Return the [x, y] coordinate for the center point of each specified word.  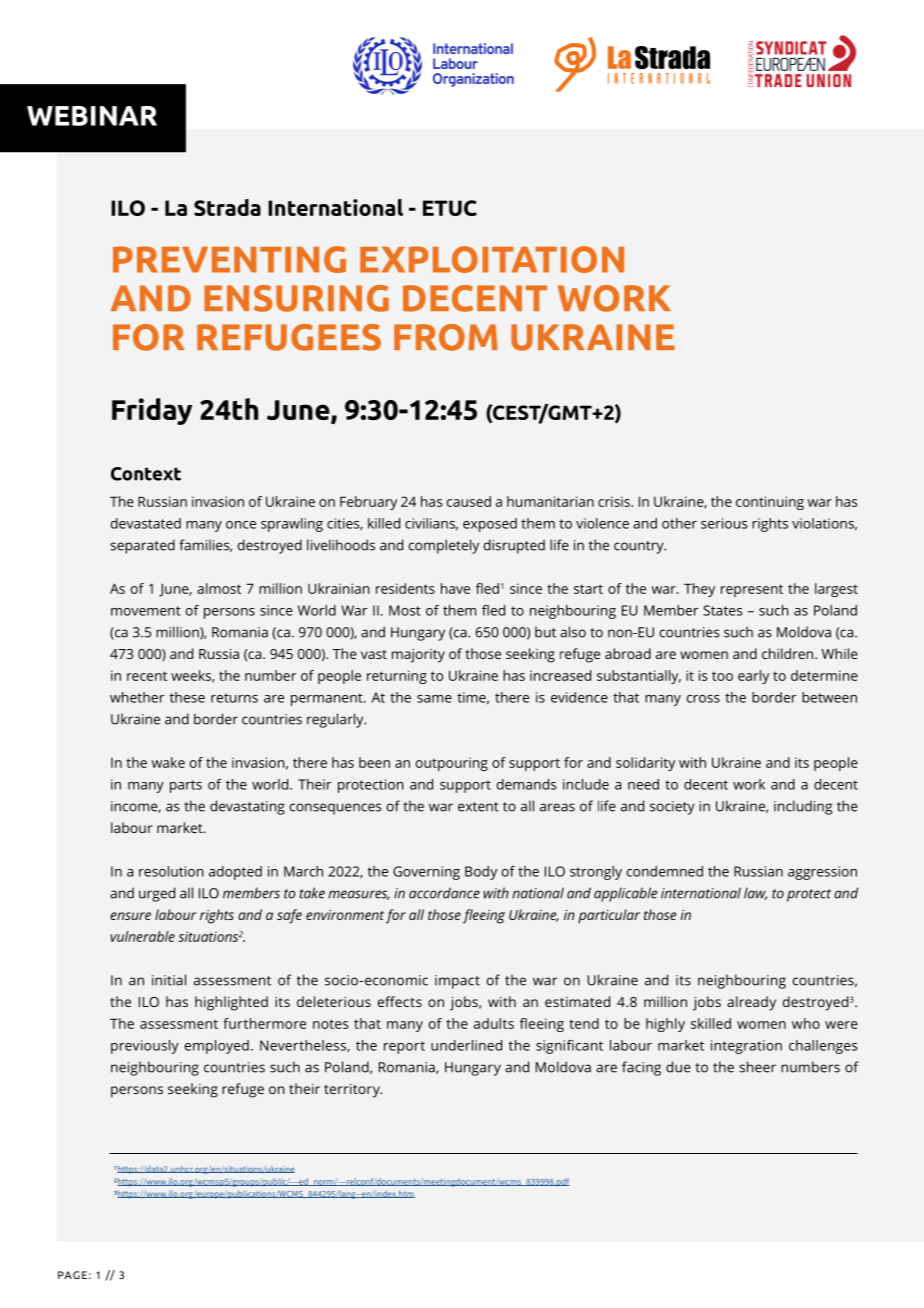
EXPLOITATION [492, 259]
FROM [445, 337]
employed [217, 1047]
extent [478, 807]
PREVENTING [229, 259]
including [803, 807]
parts [186, 786]
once [241, 525]
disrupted [514, 546]
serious [724, 523]
